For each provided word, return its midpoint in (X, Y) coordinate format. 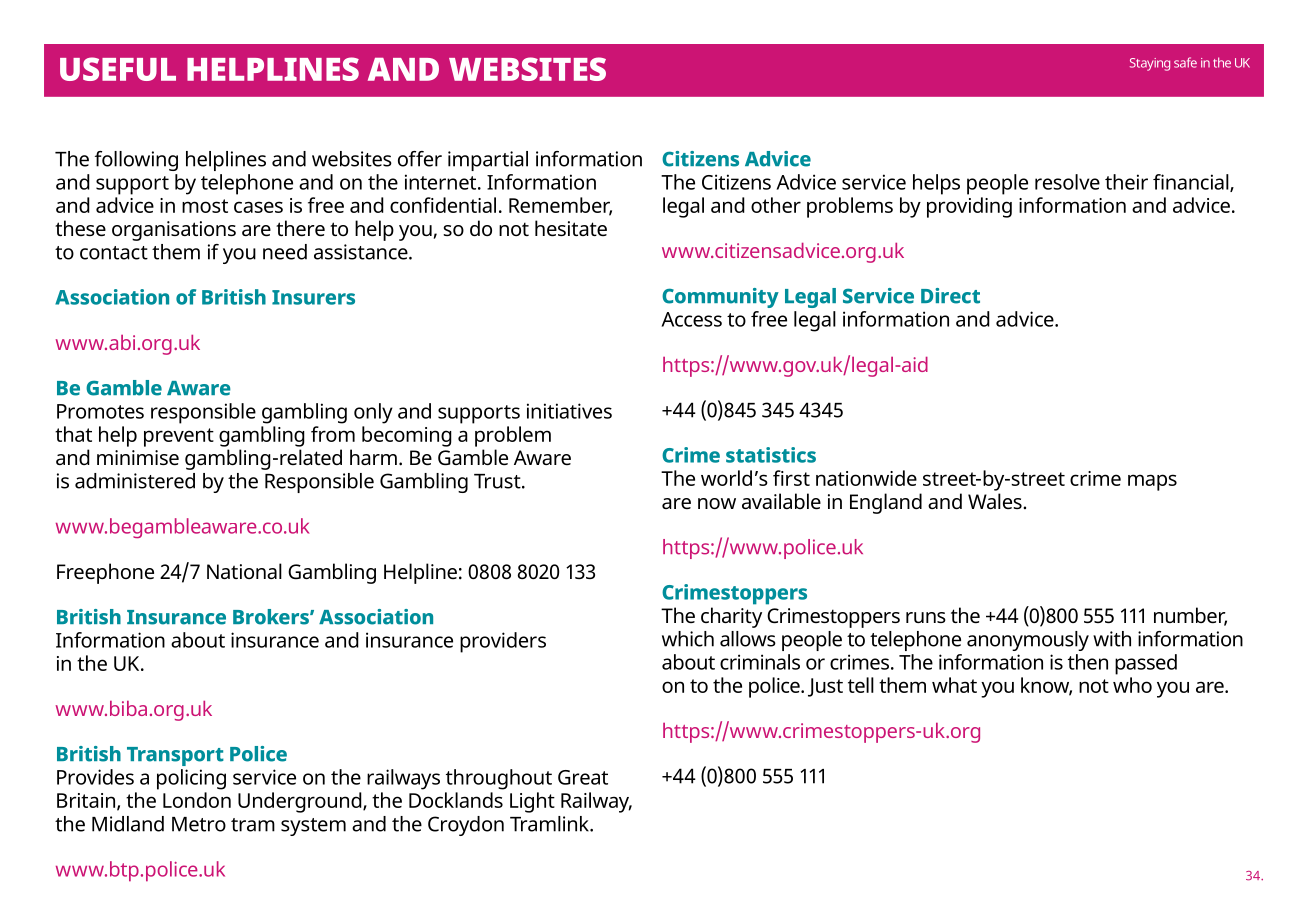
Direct (950, 296)
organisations (174, 231)
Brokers (272, 617)
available (781, 501)
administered (135, 481)
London (197, 800)
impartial (488, 161)
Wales (996, 501)
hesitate (571, 228)
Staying (1150, 64)
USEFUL (118, 69)
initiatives (569, 411)
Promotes (100, 411)
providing (969, 207)
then (1088, 662)
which (688, 639)
